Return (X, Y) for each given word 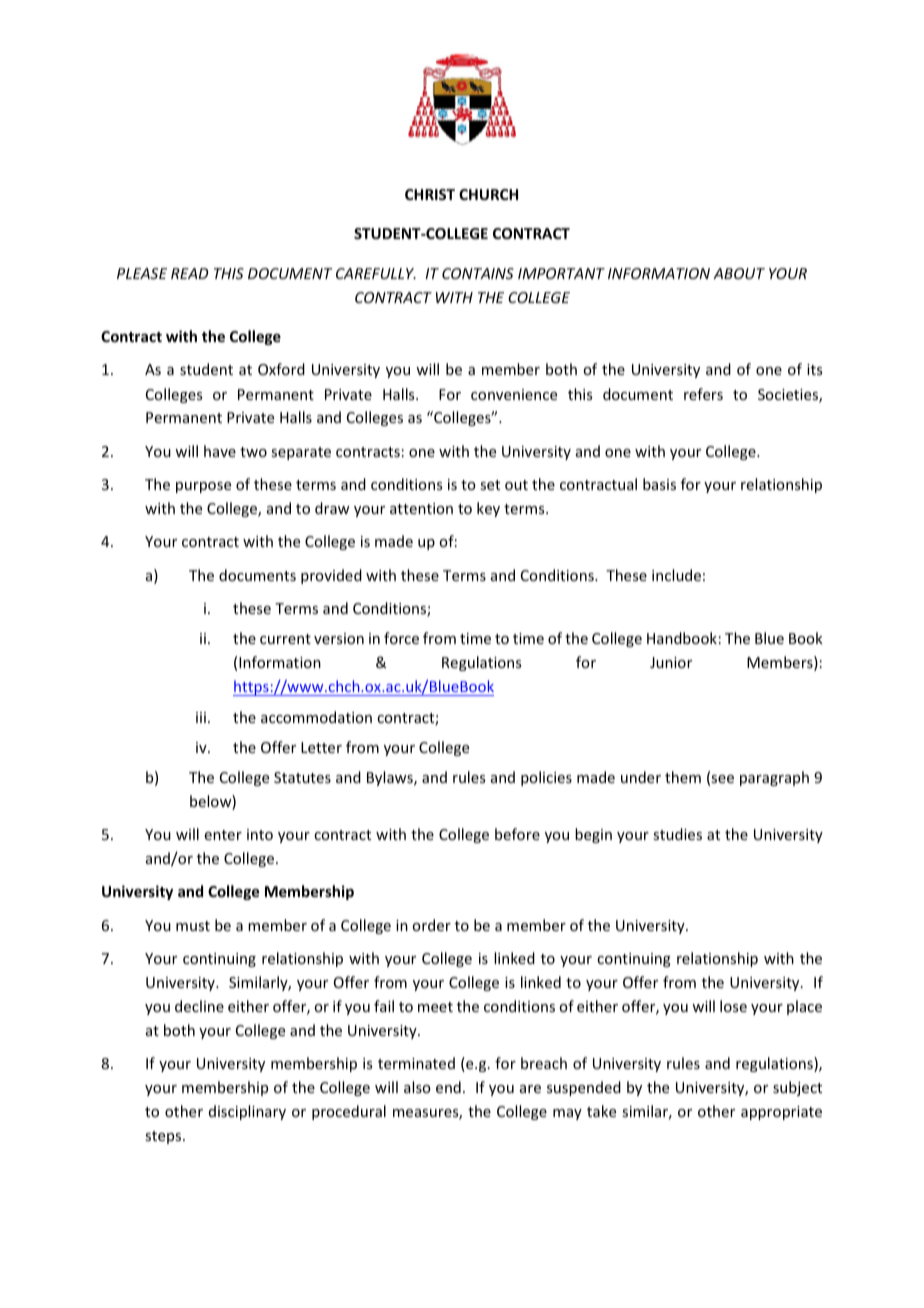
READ (189, 273)
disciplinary (247, 1112)
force (401, 638)
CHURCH (488, 194)
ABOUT (739, 273)
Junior (671, 662)
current (285, 639)
